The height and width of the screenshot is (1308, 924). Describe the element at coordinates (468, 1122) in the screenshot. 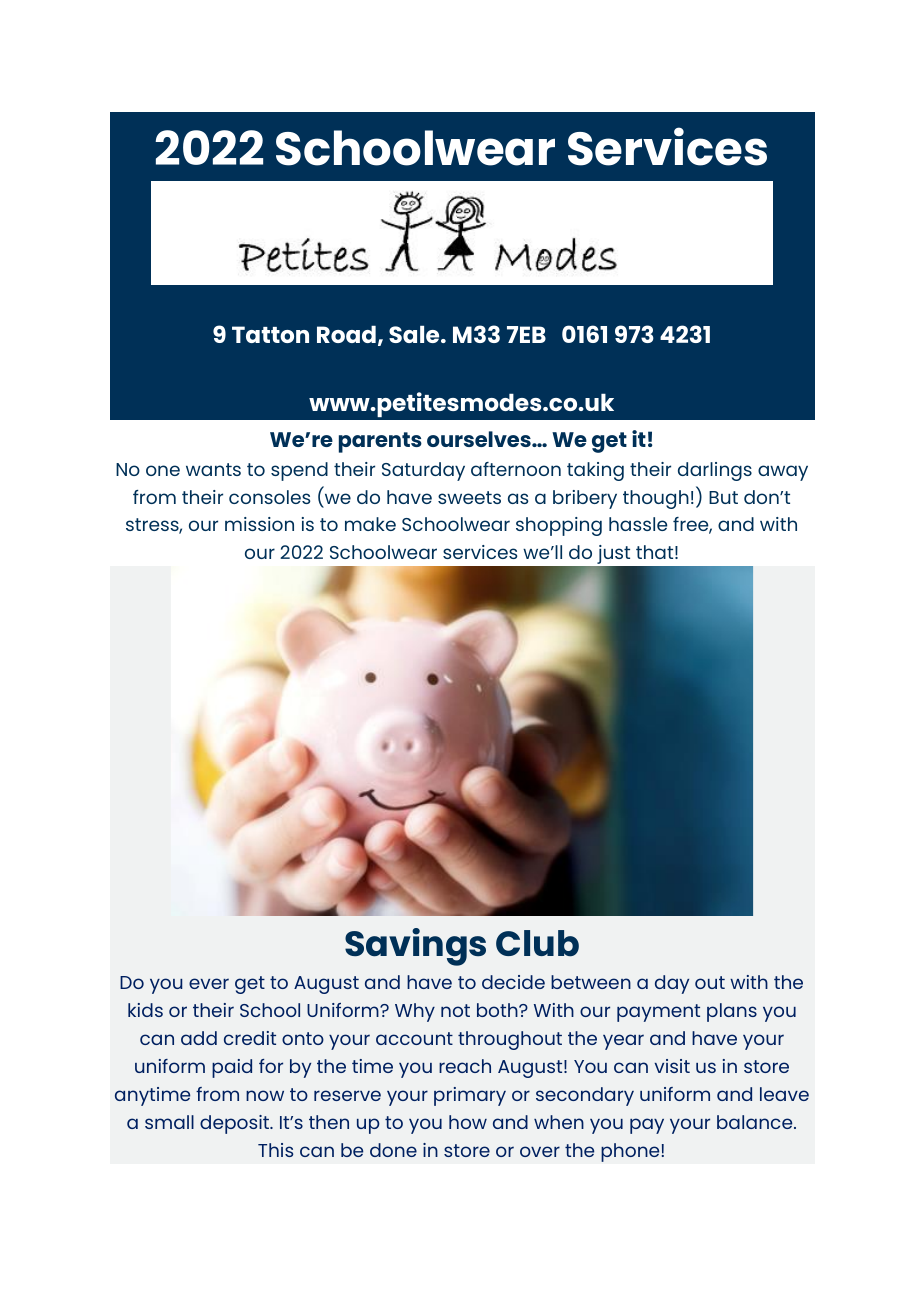

I see `how` at that location.
